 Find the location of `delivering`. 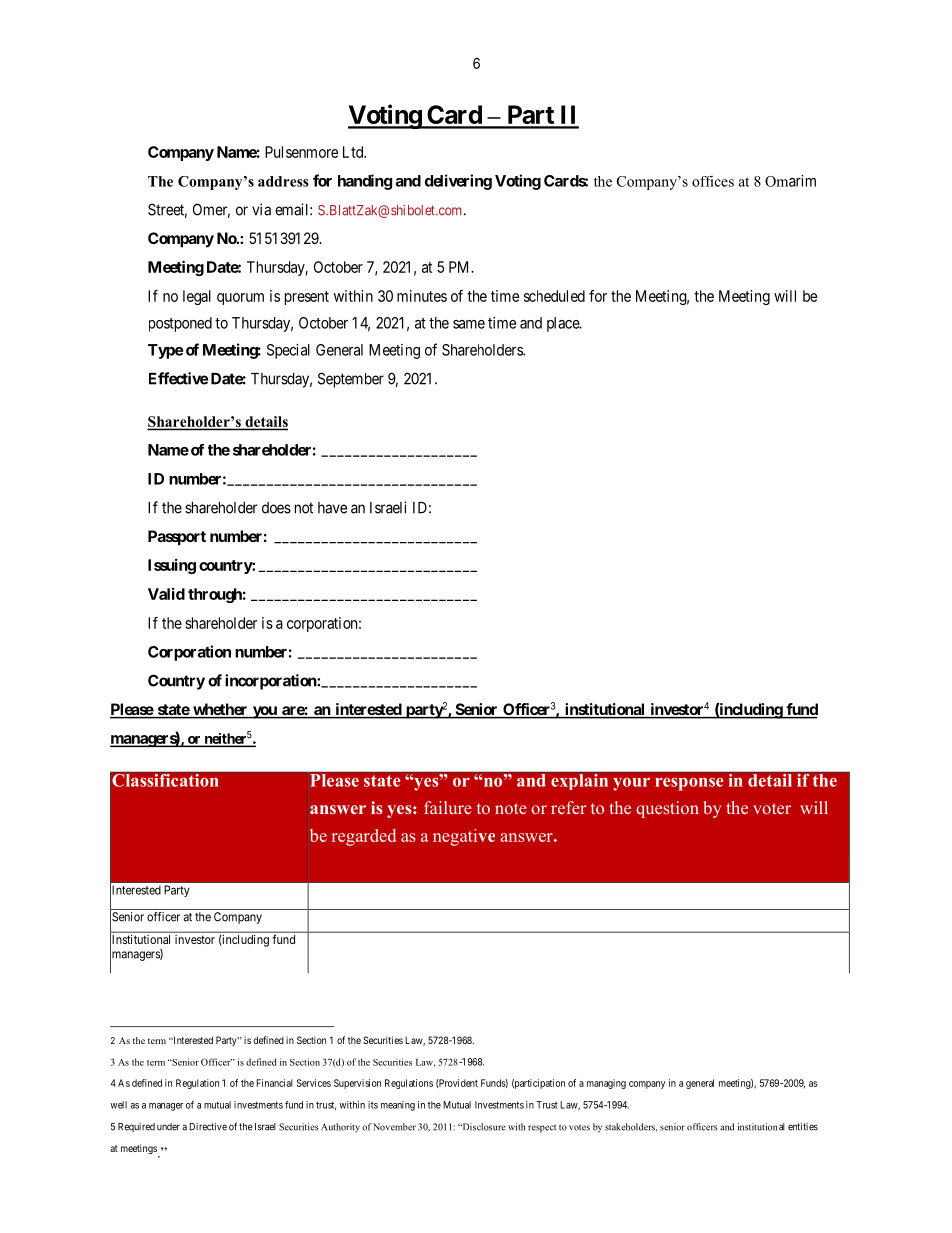

delivering is located at coordinates (458, 182).
